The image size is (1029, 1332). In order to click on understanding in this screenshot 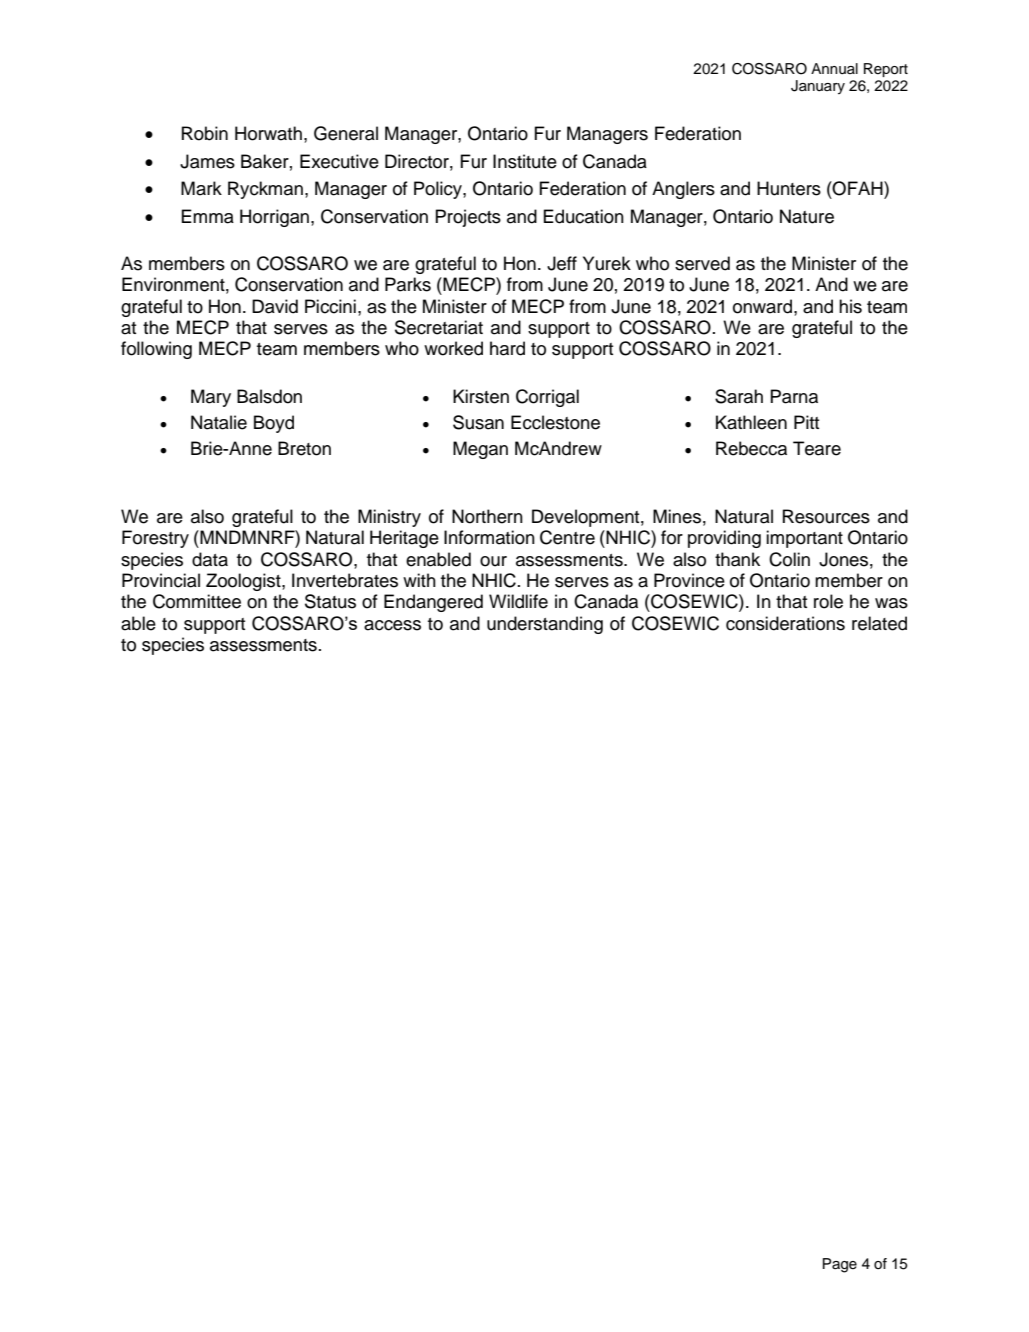, I will do `click(545, 625)`.
